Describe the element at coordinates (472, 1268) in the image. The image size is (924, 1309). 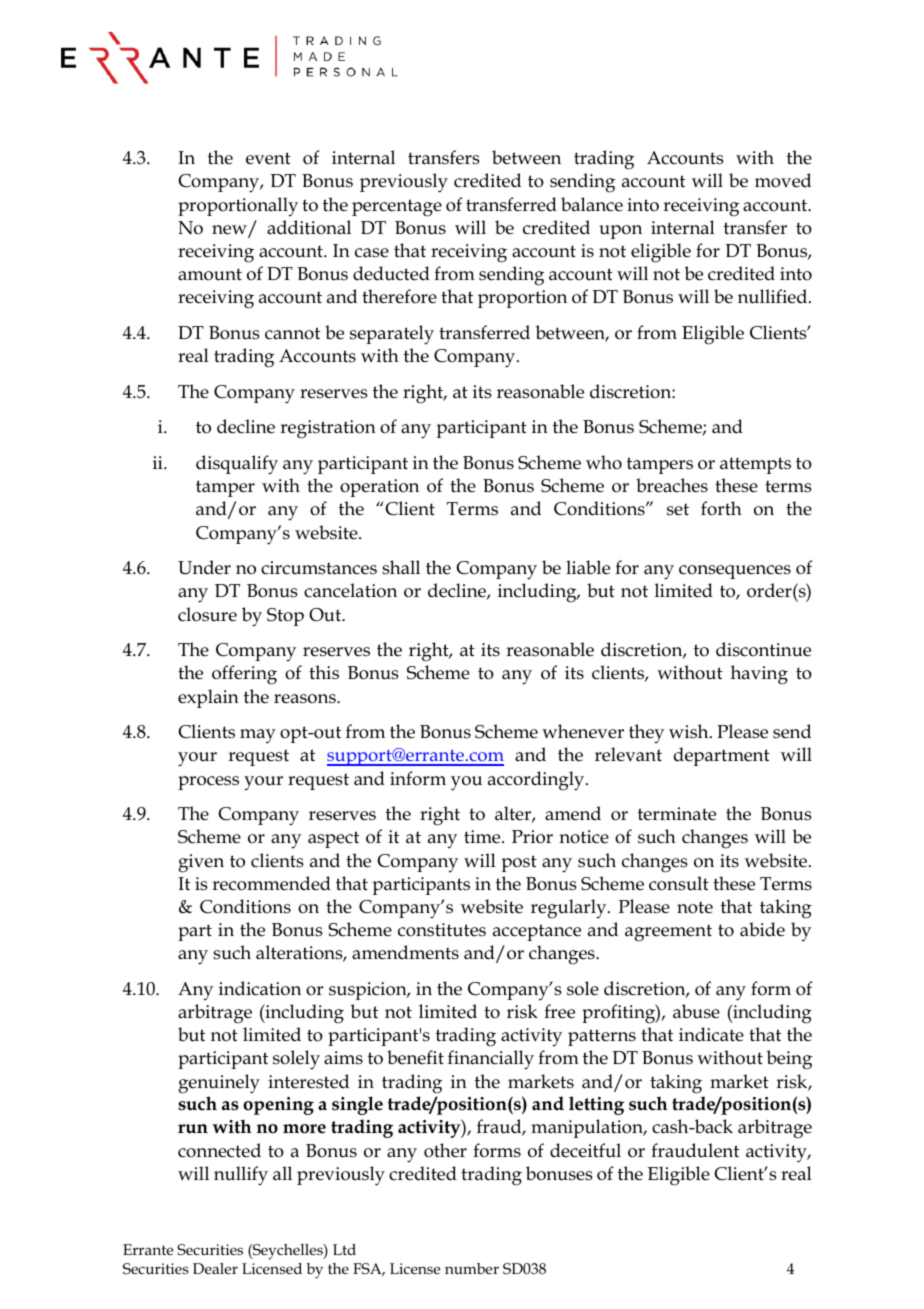
I see `number` at that location.
